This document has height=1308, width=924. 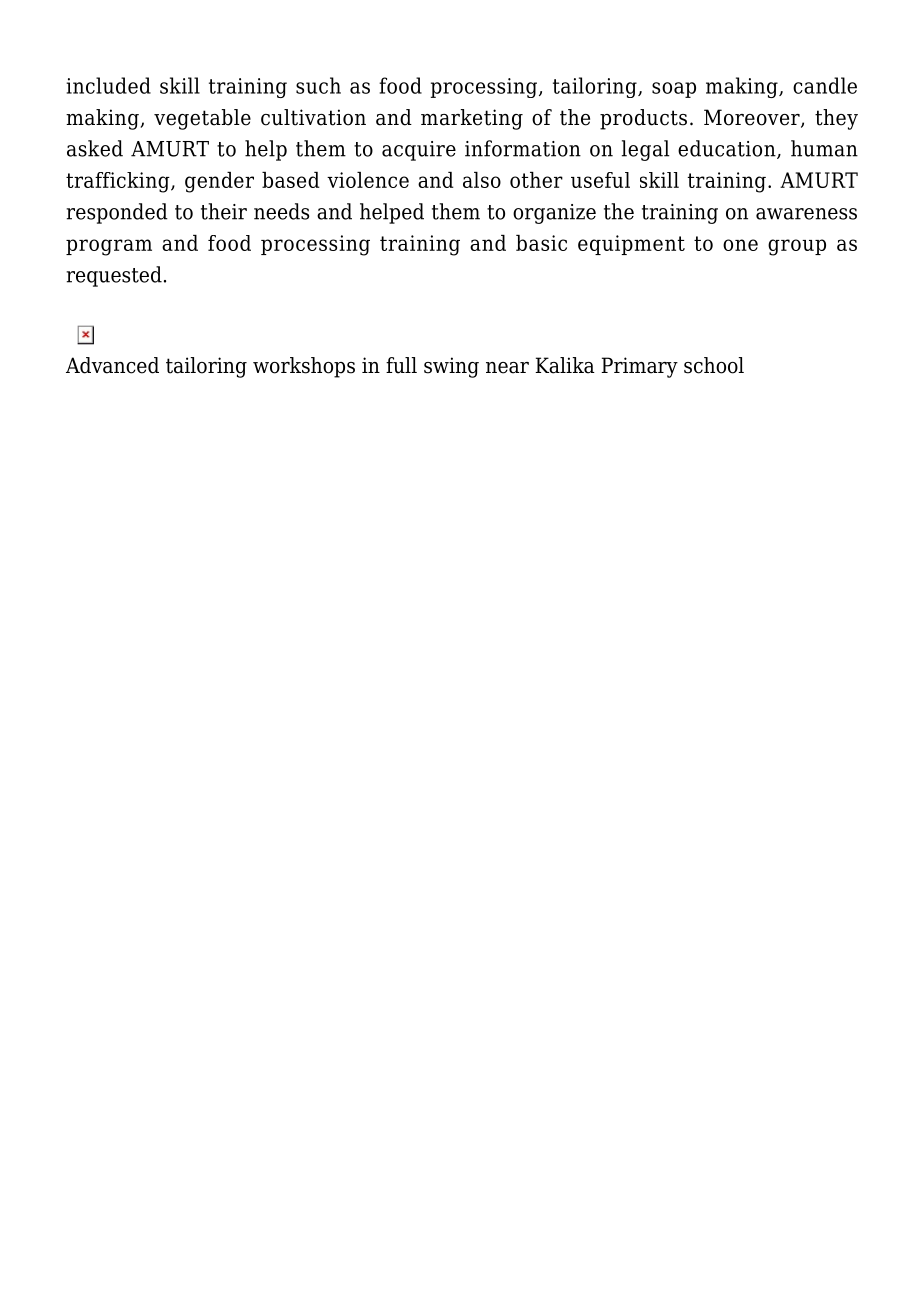 I want to click on awareness, so click(x=806, y=214).
